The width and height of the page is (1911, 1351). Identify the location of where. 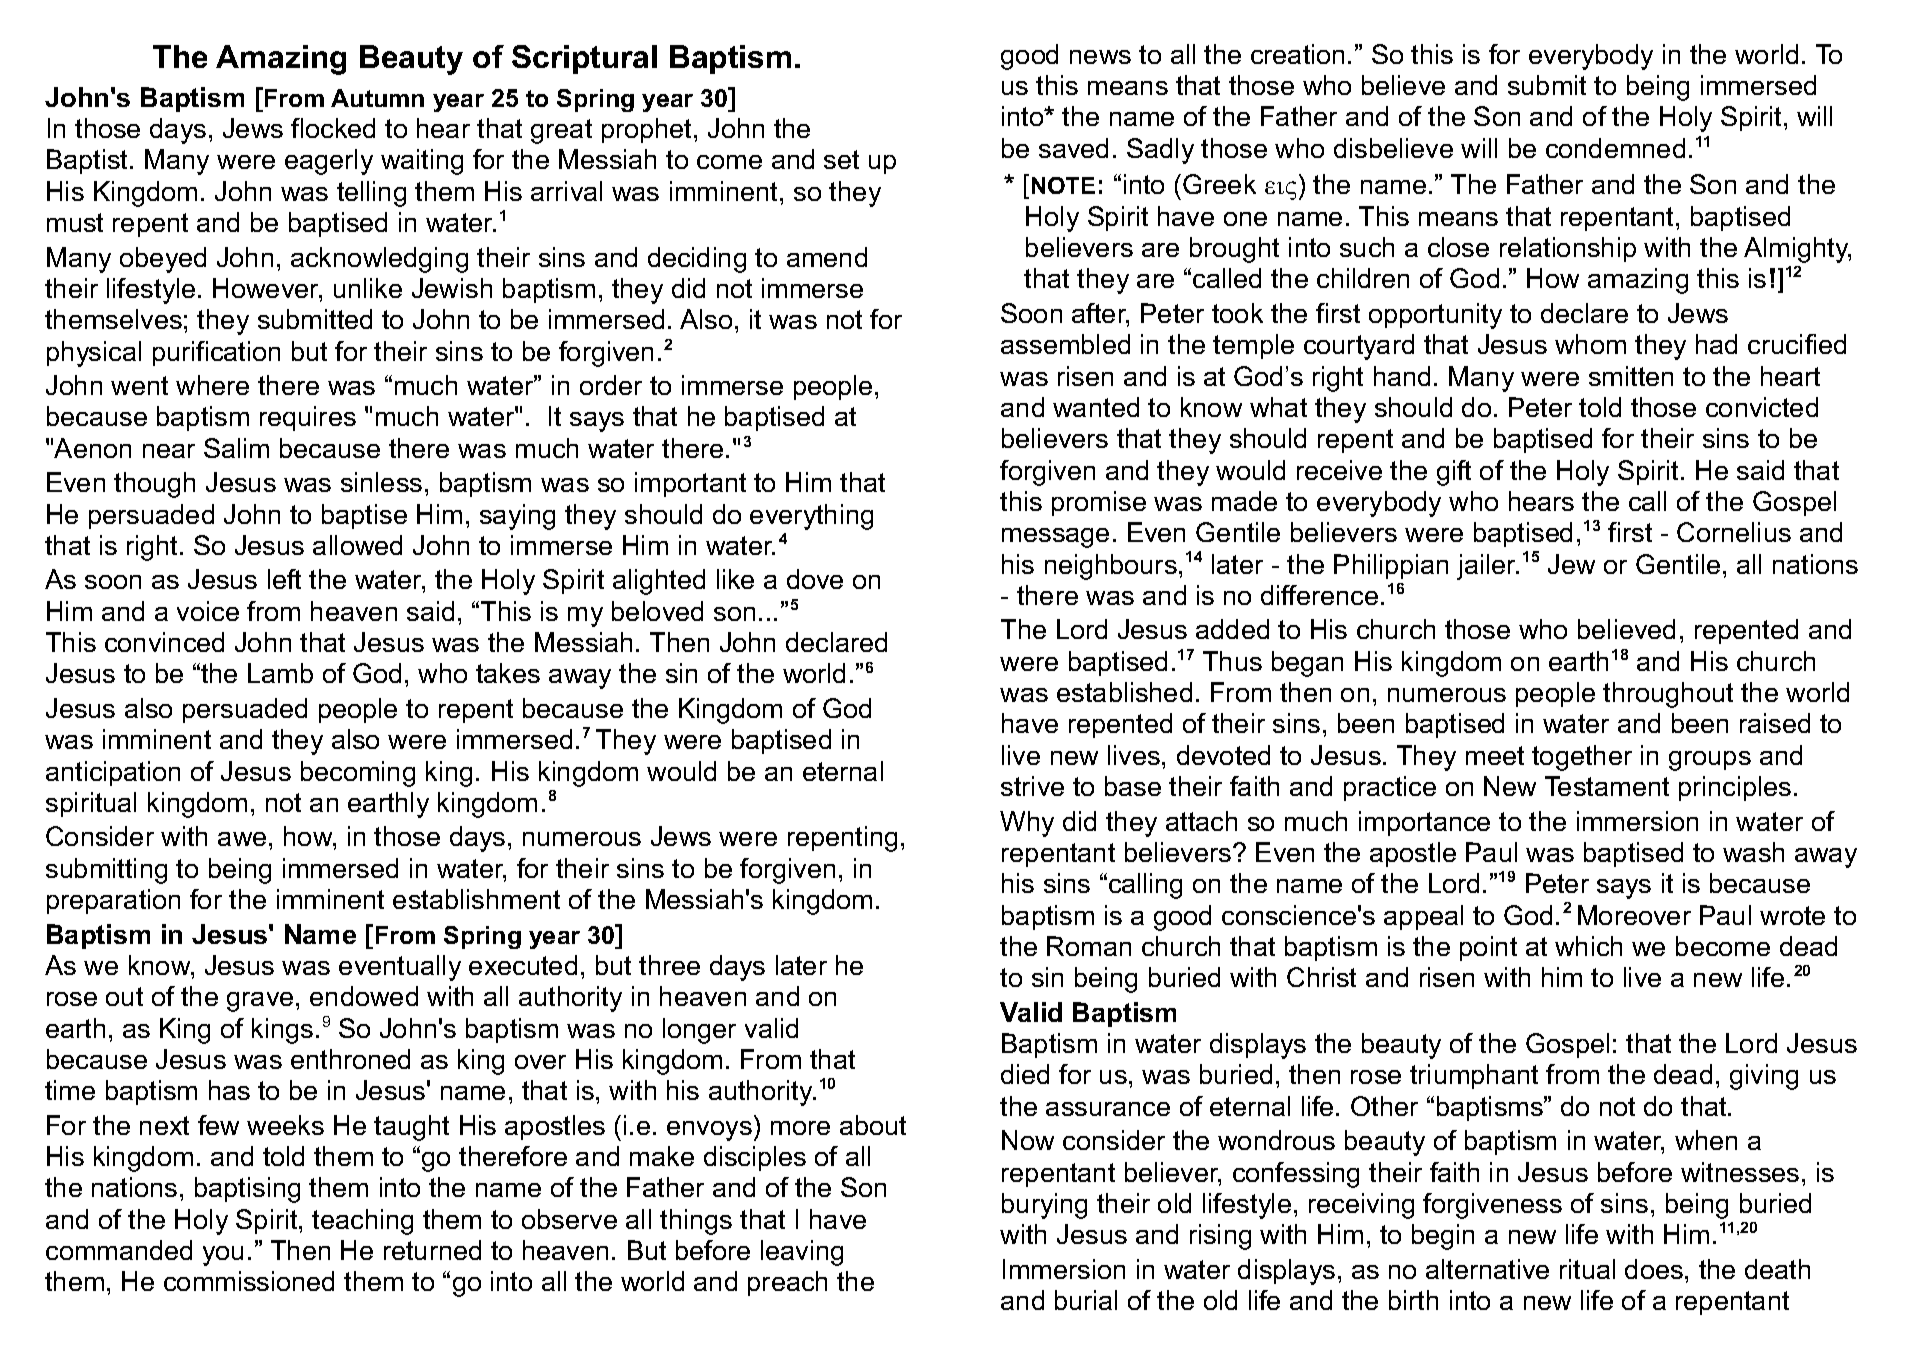
(212, 385).
